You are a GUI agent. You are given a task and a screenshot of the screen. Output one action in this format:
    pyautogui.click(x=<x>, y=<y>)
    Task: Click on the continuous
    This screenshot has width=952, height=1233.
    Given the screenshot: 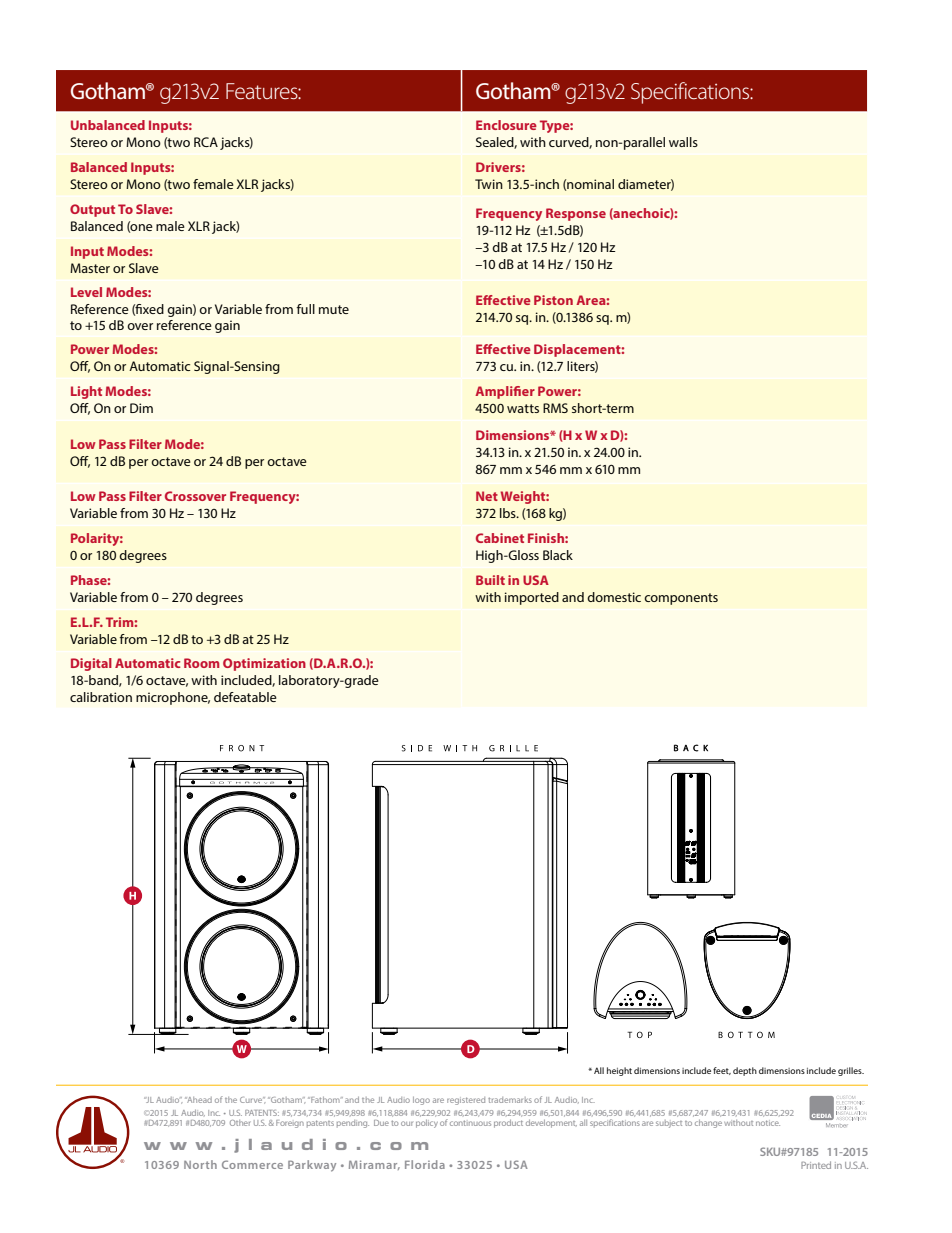 What is the action you would take?
    pyautogui.click(x=470, y=1123)
